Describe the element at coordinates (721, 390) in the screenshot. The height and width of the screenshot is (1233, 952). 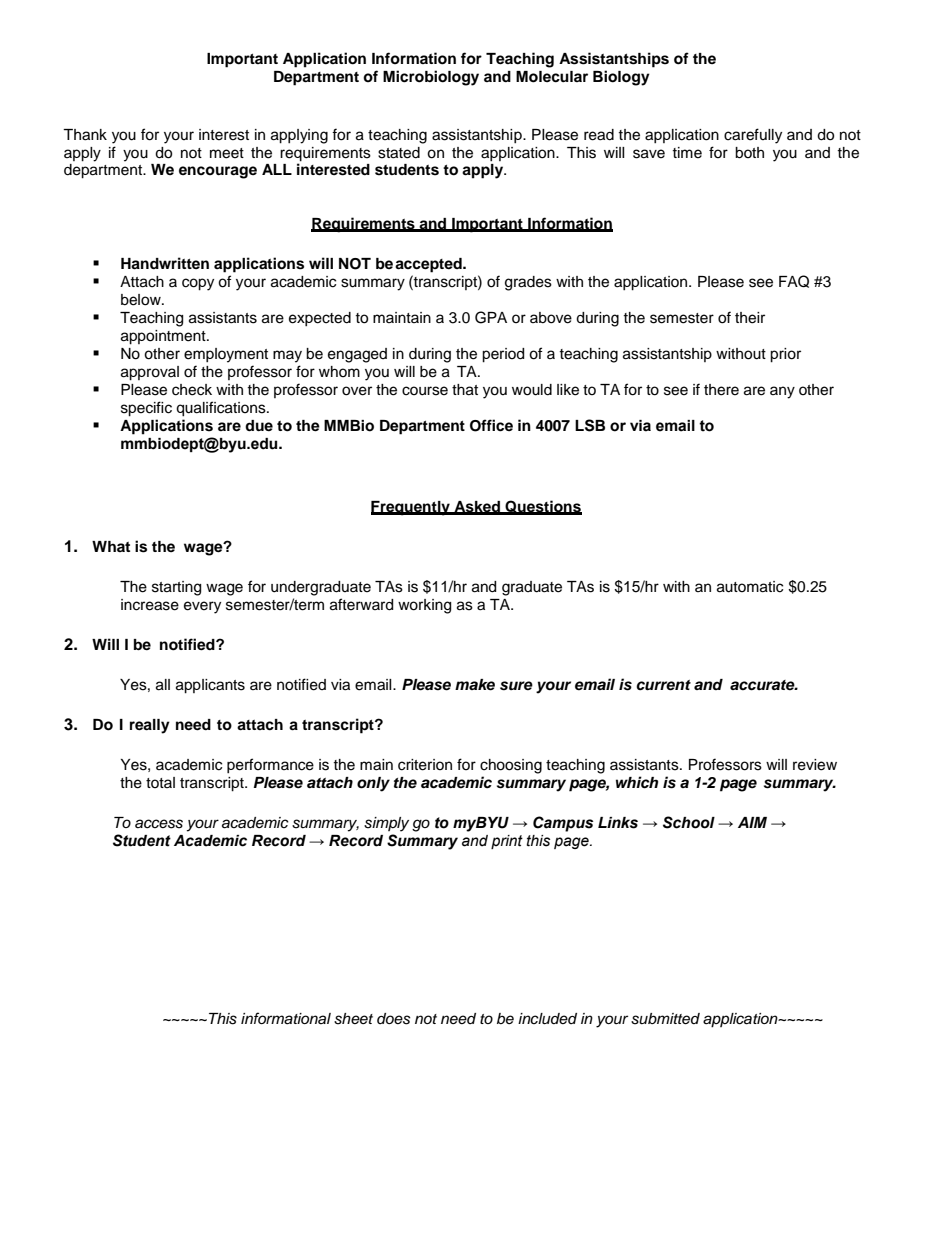
I see `there` at that location.
